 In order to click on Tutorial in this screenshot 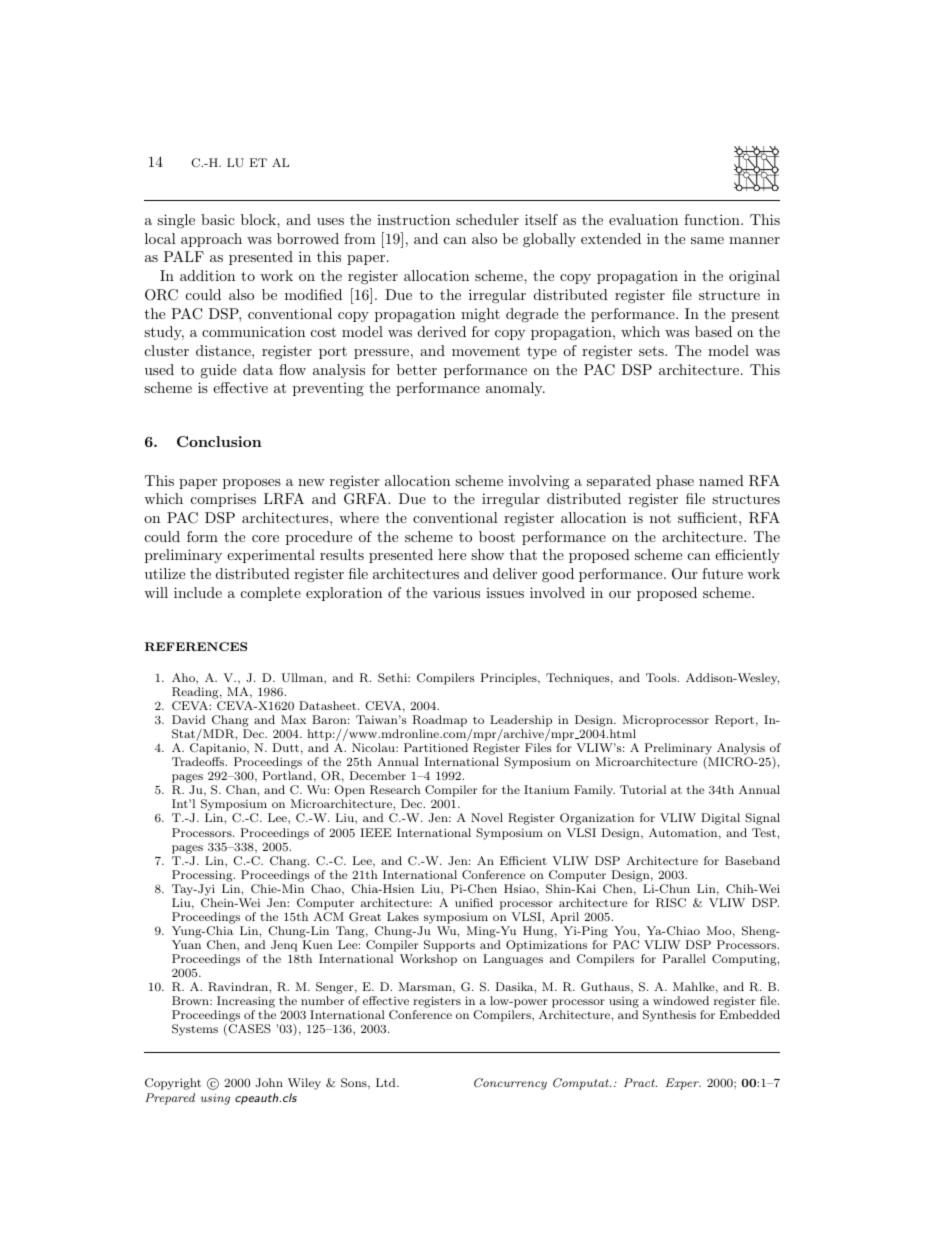, I will do `click(643, 789)`.
